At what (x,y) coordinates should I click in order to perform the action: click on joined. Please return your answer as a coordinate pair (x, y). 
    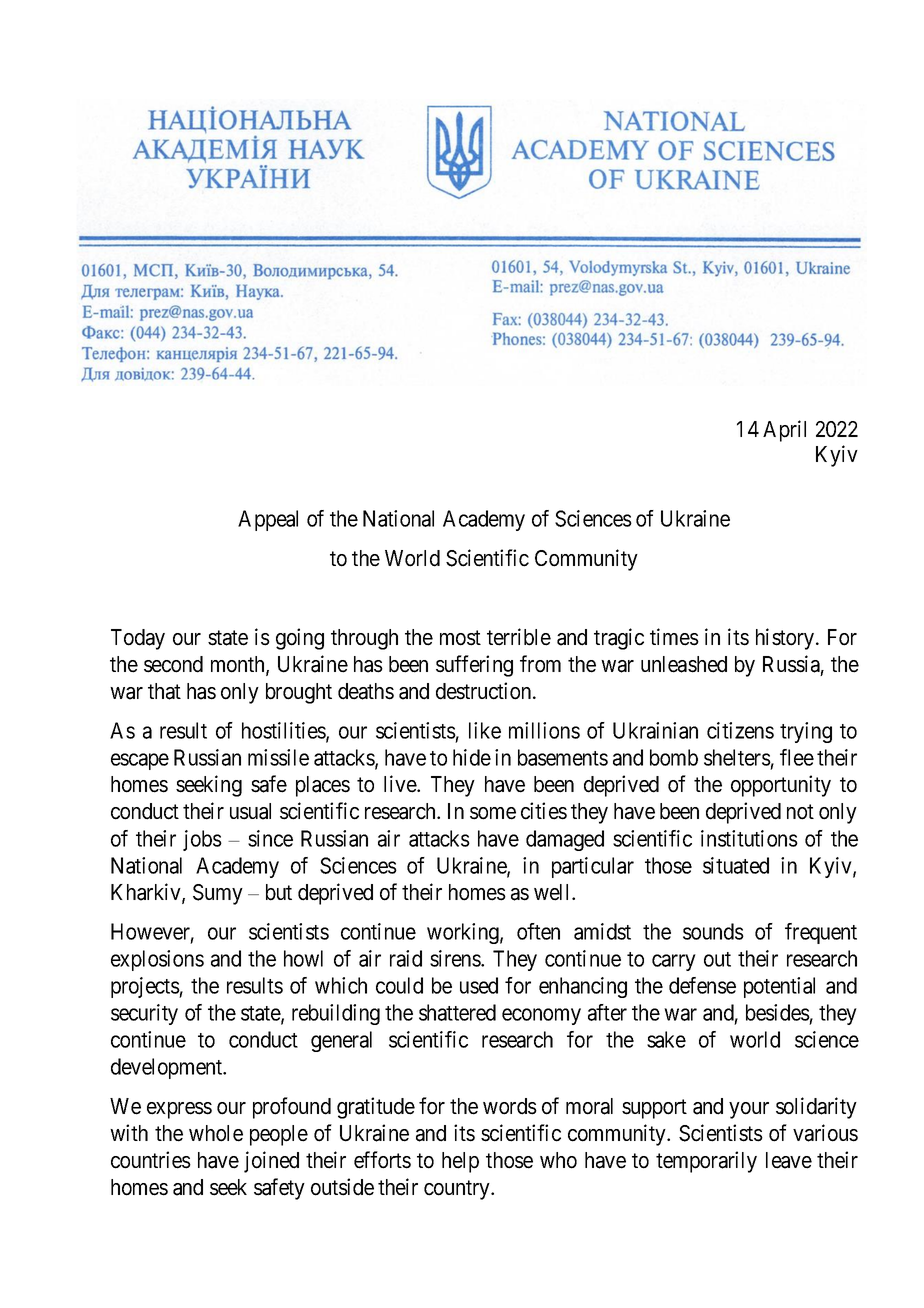
    Looking at the image, I should click on (271, 1162).
